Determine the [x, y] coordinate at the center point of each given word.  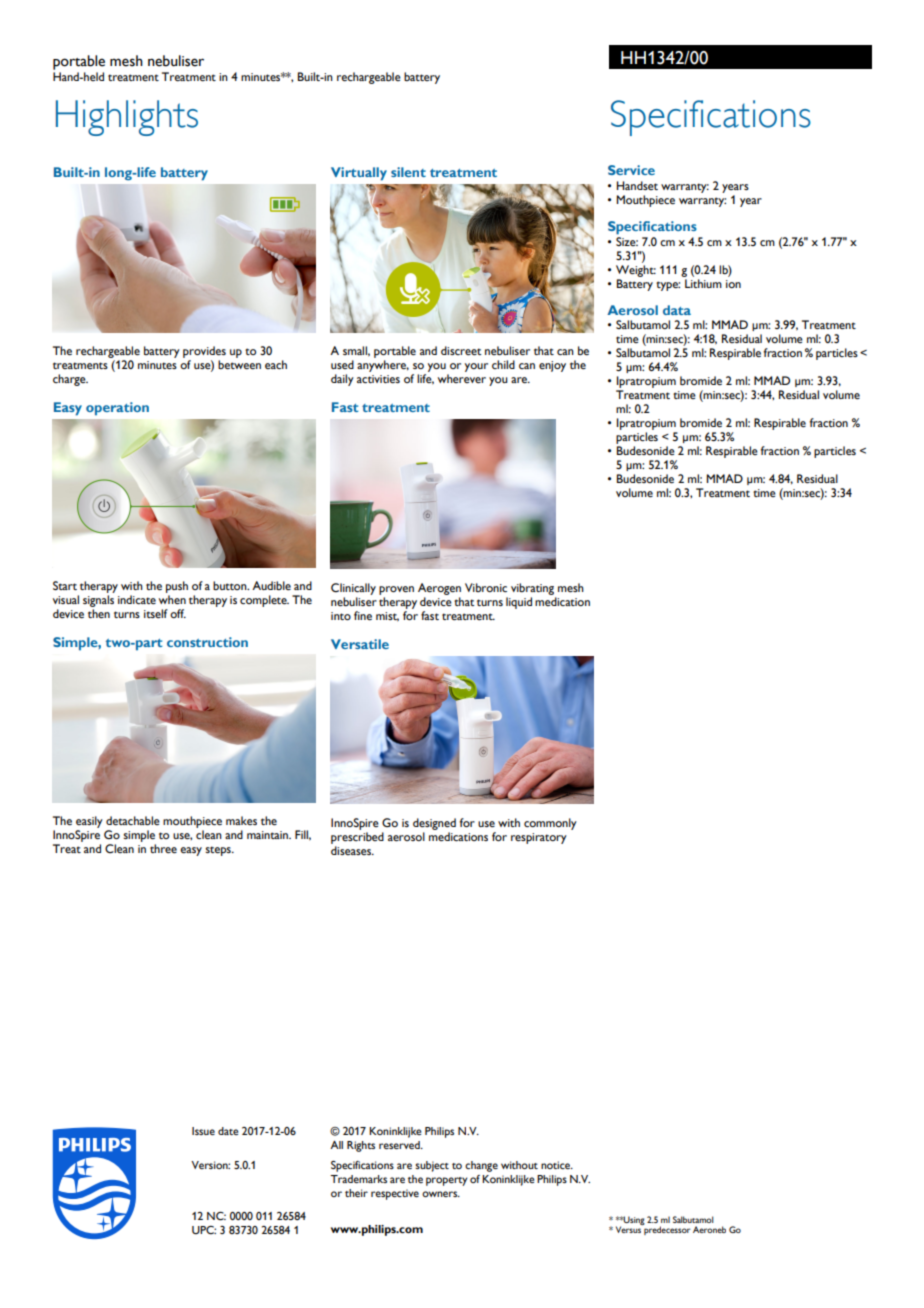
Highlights [127, 118]
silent [408, 172]
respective [395, 1194]
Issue [203, 1131]
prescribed [357, 838]
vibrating [532, 589]
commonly [550, 824]
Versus [628, 1229]
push [177, 587]
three [163, 849]
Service [631, 170]
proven [396, 590]
